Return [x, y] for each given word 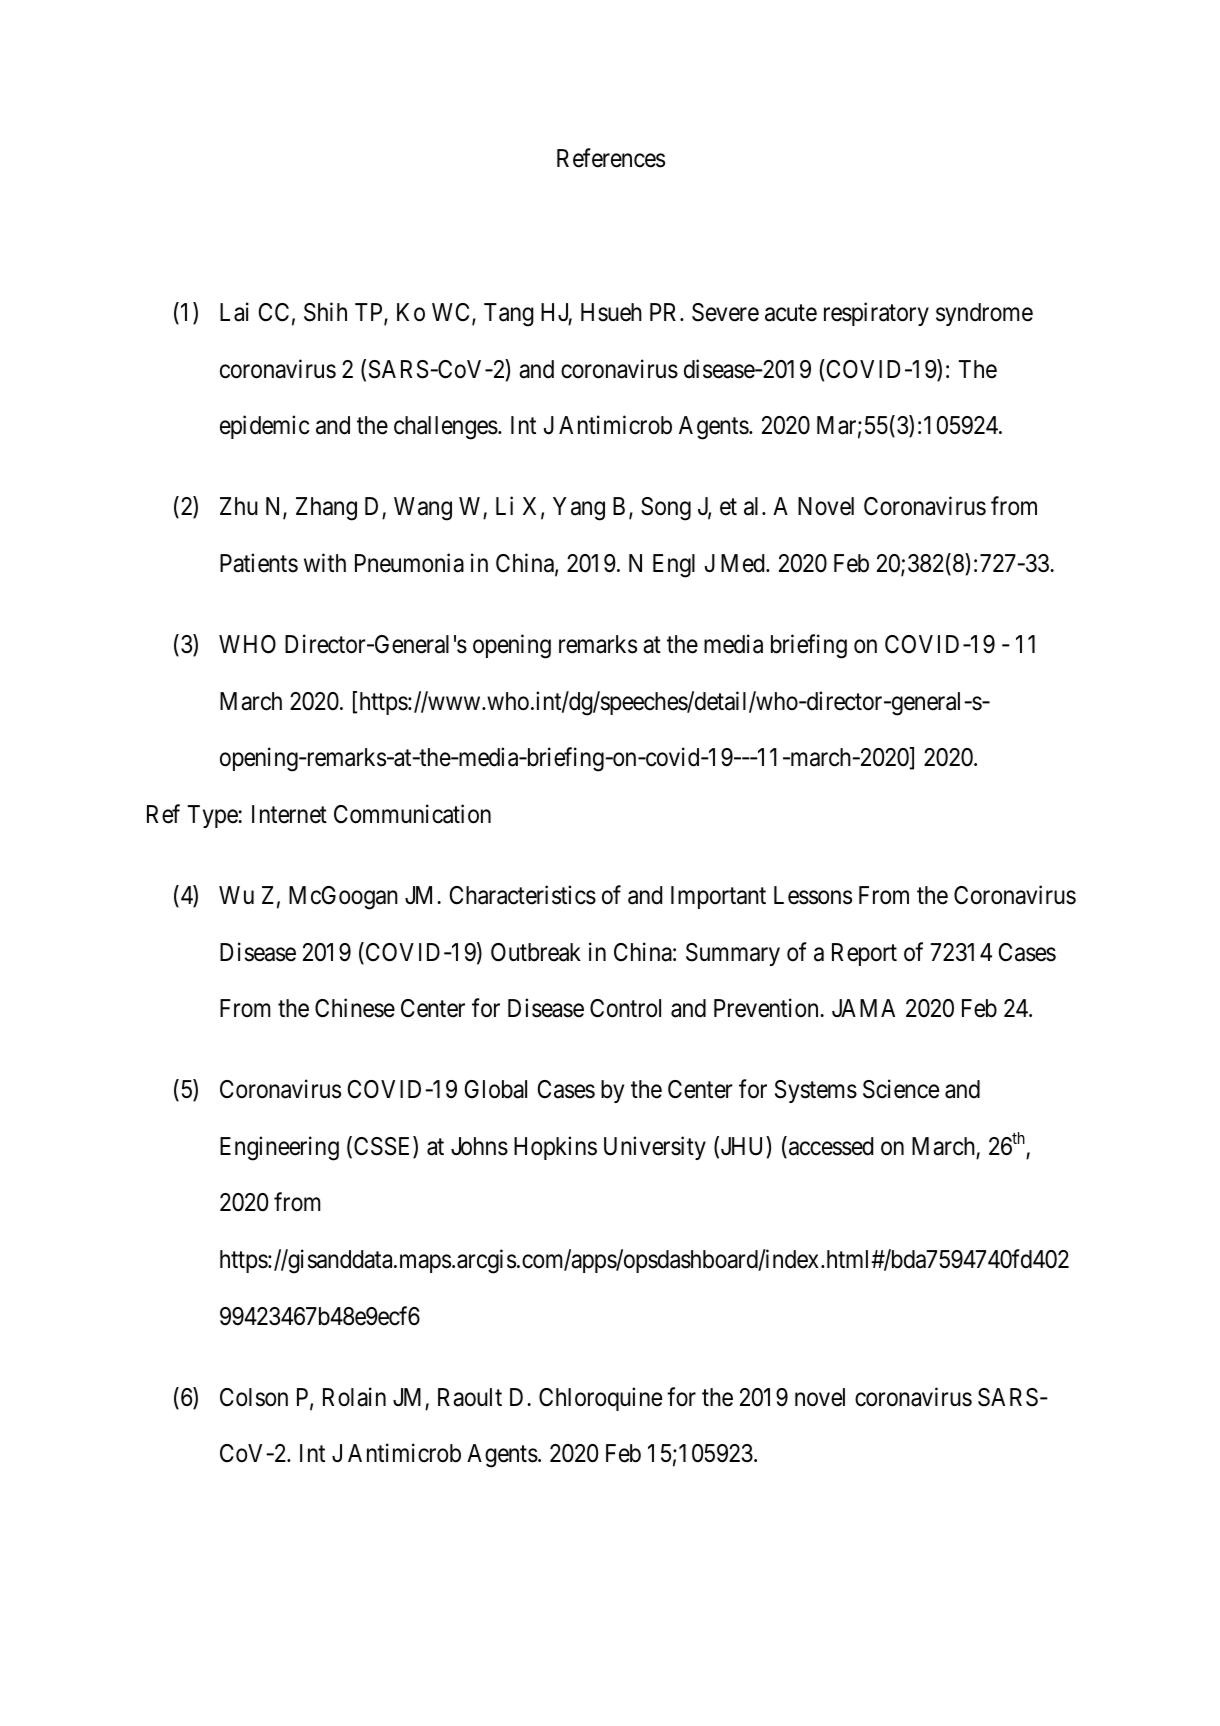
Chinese [355, 1008]
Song [666, 509]
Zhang [326, 509]
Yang [579, 509]
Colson [254, 1397]
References [611, 158]
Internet [289, 814]
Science [901, 1089]
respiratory [876, 314]
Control [625, 1008]
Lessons [813, 895]
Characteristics [523, 895]
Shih [325, 312]
